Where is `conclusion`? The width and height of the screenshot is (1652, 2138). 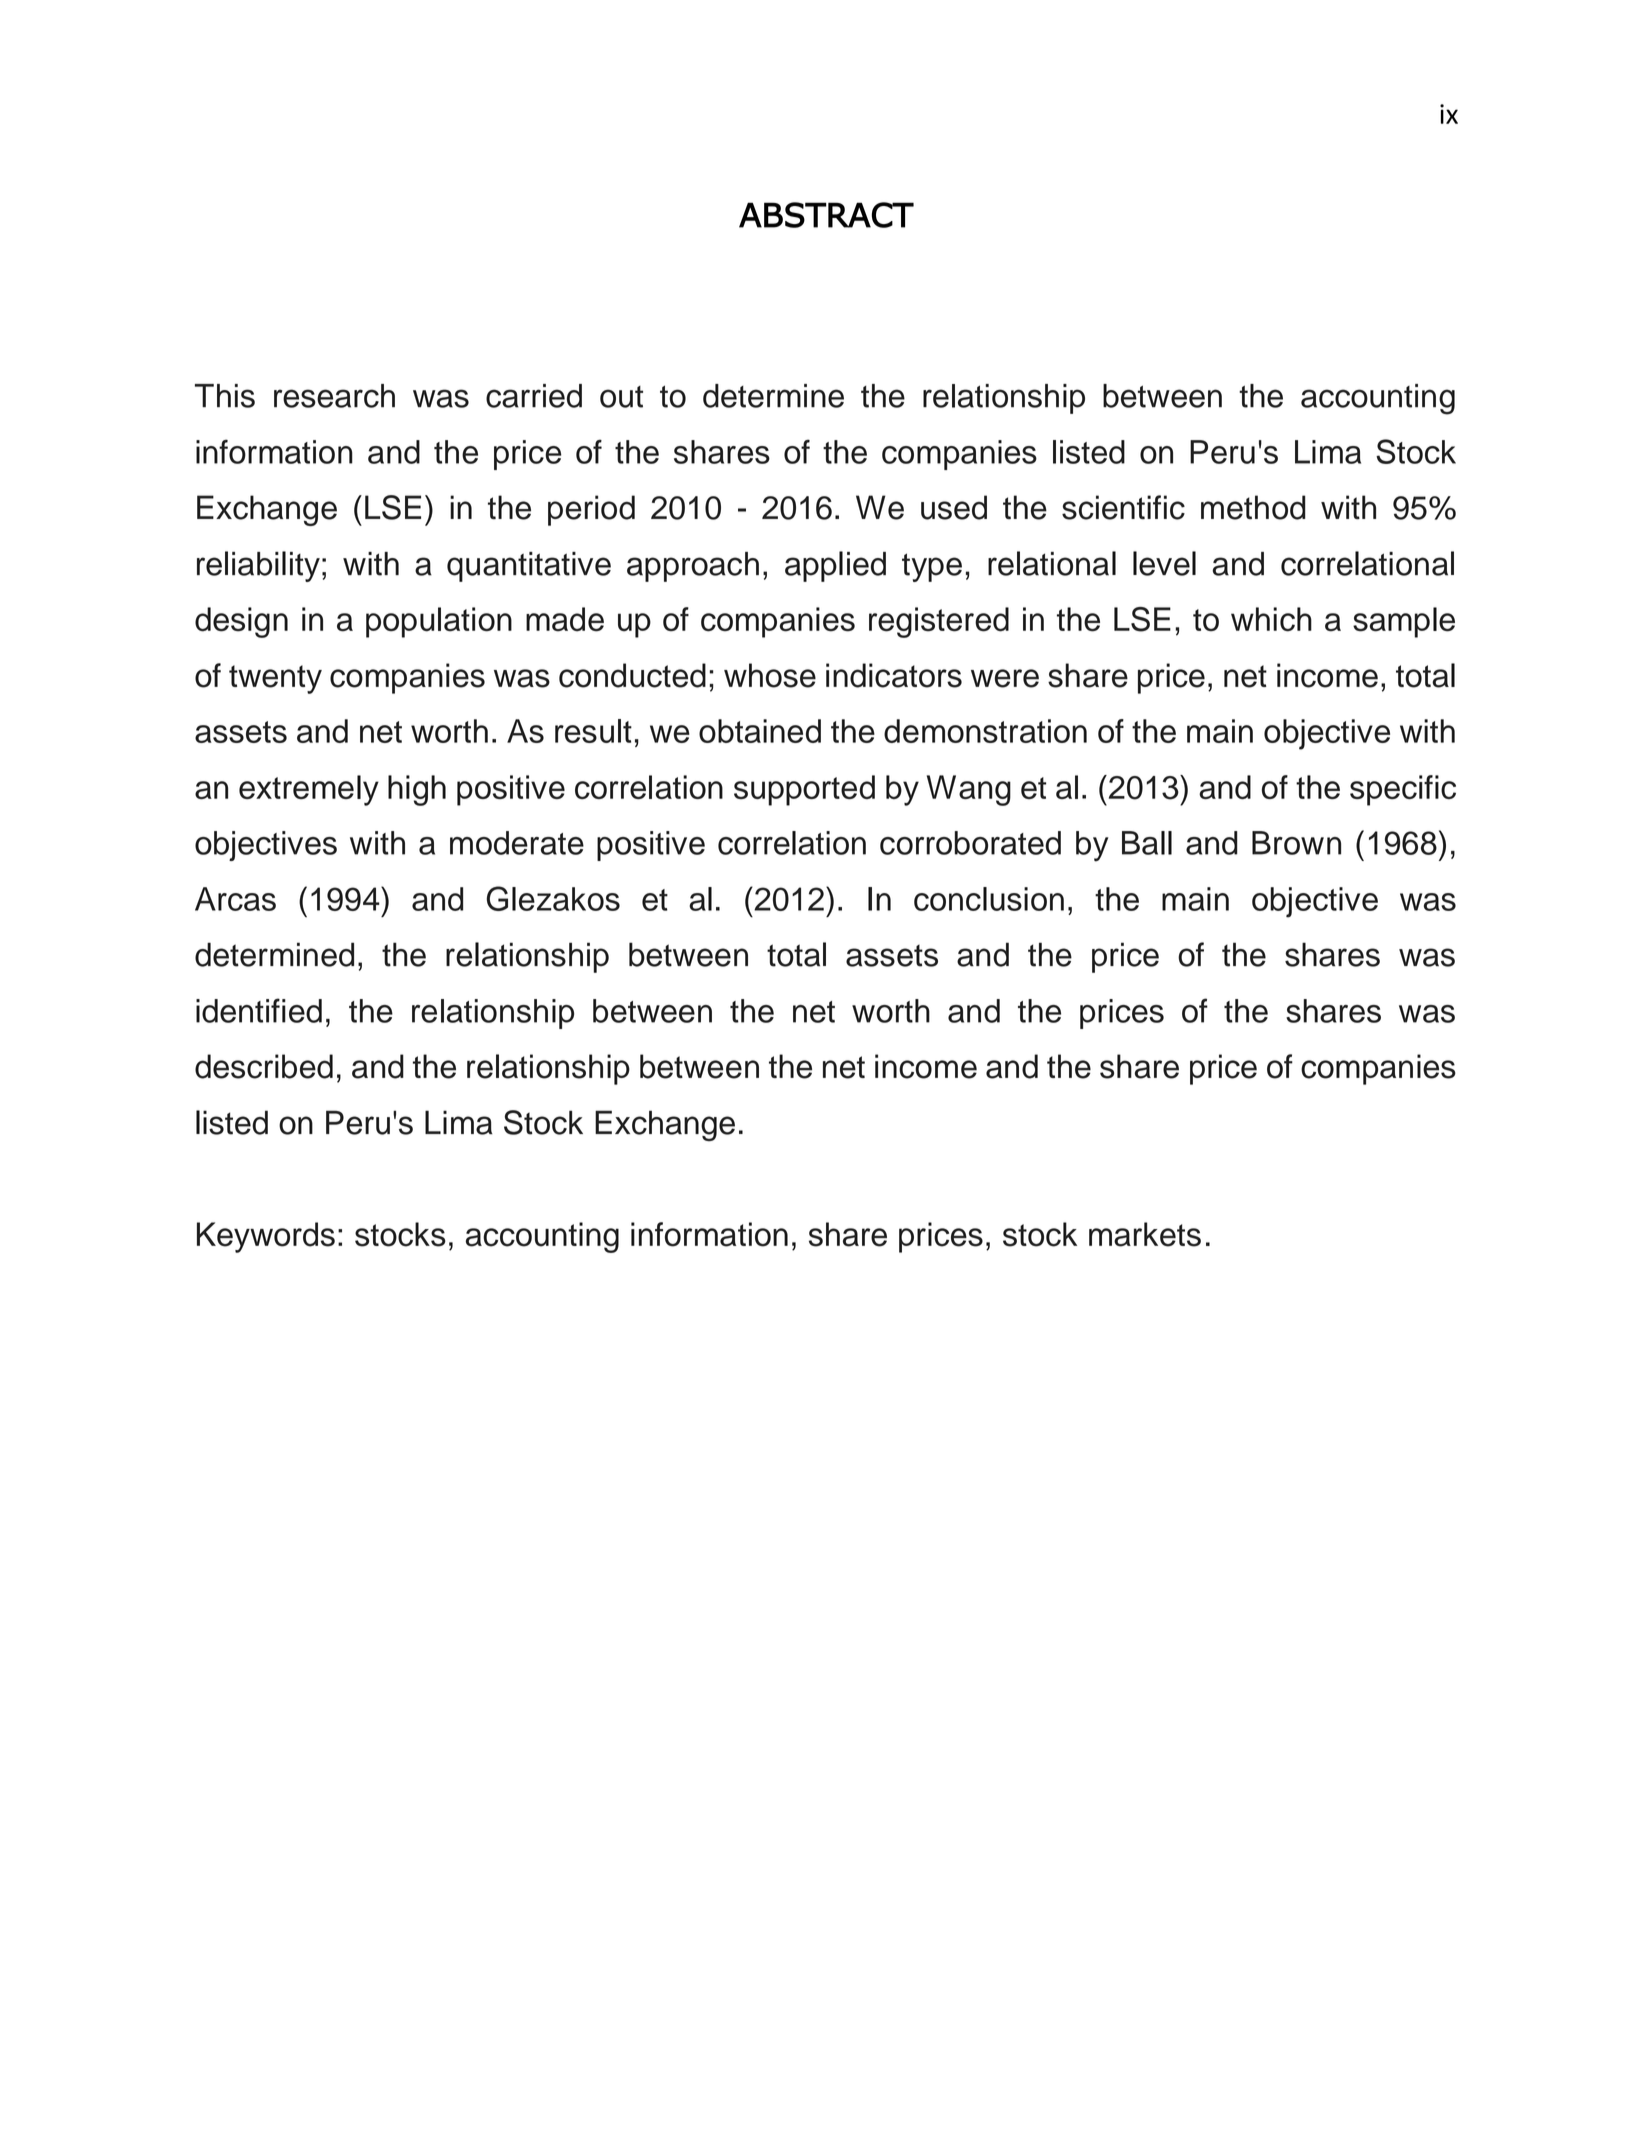
conclusion is located at coordinates (989, 899).
